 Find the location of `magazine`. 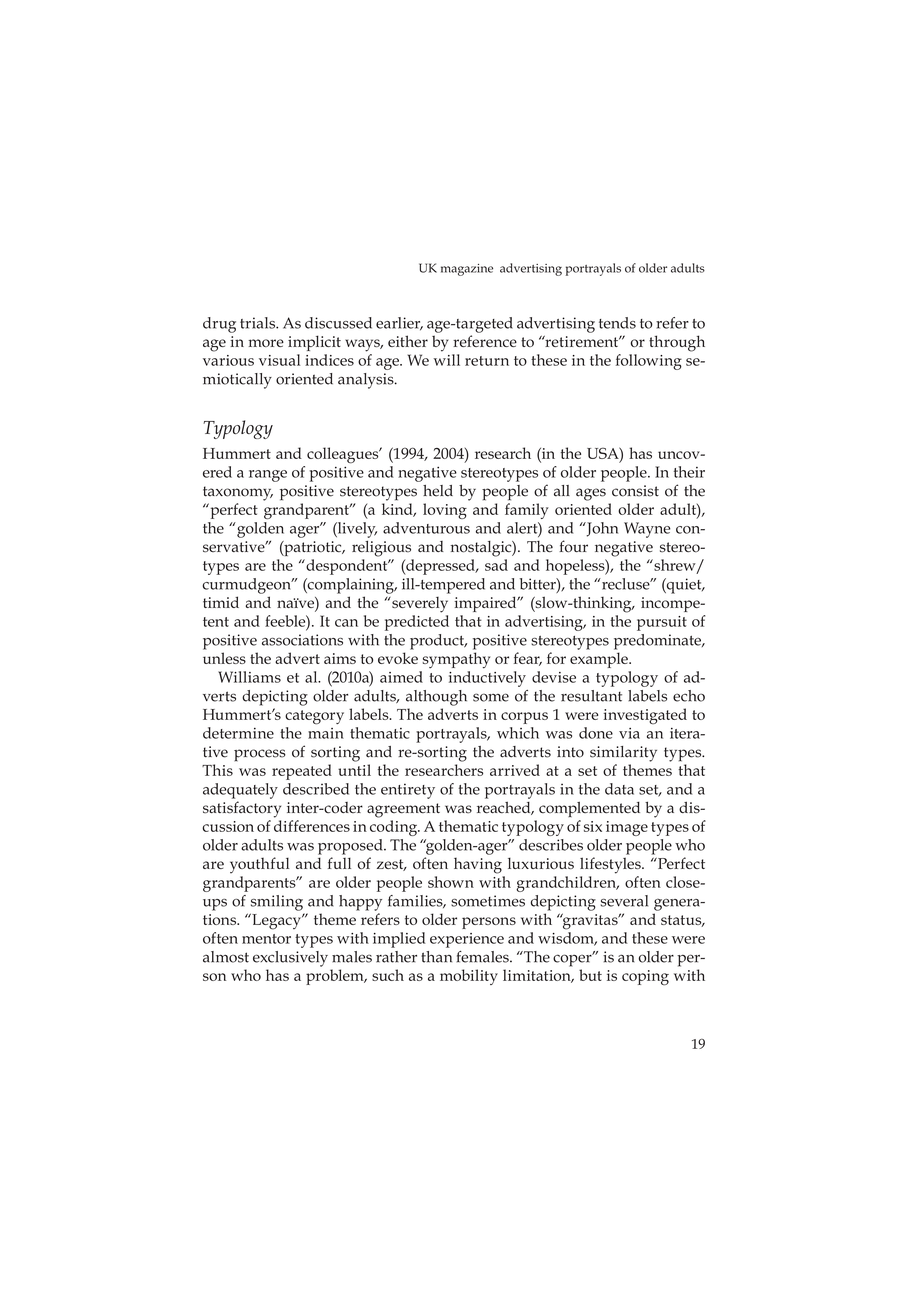

magazine is located at coordinates (467, 270).
